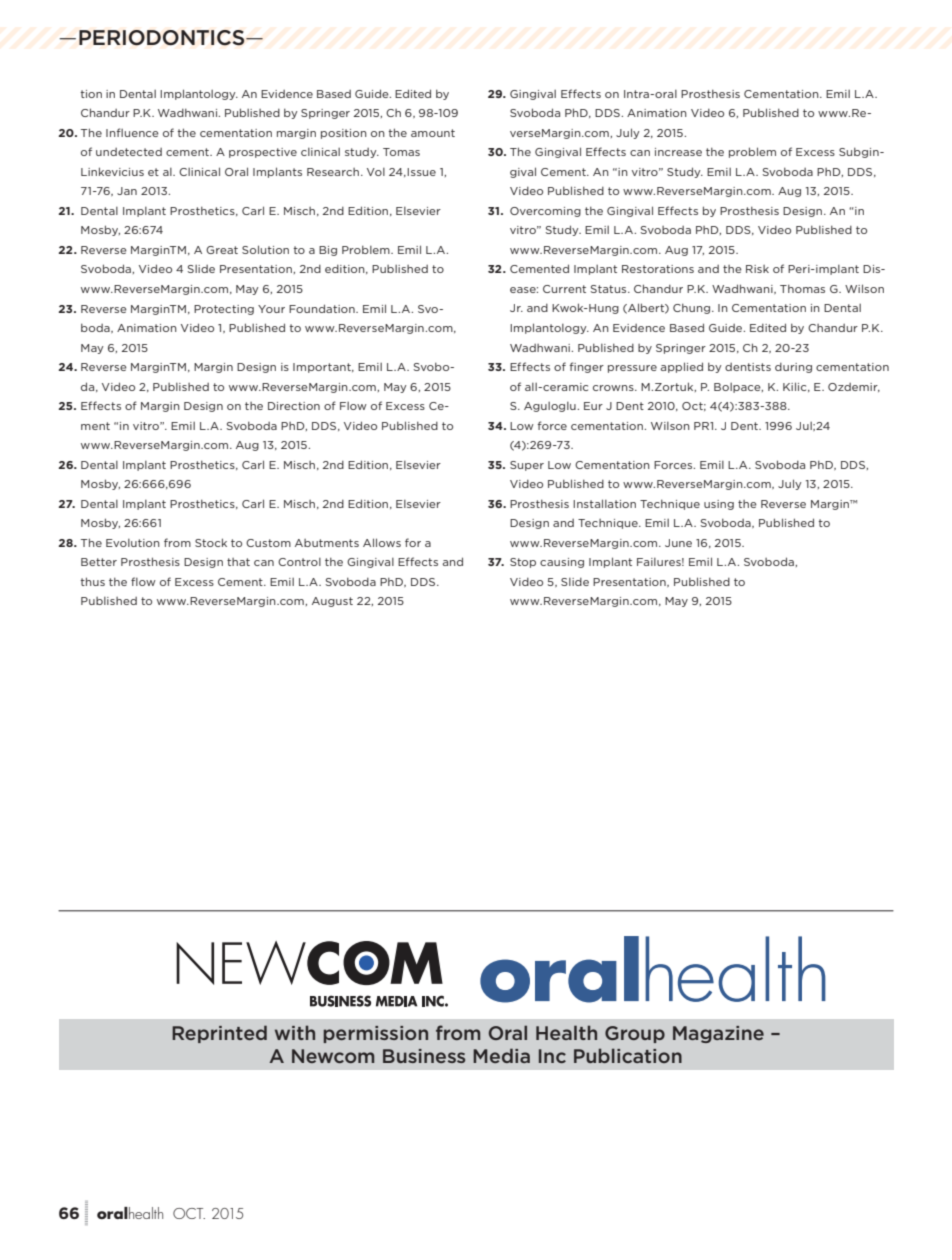 The width and height of the screenshot is (952, 1260). What do you see at coordinates (682, 367) in the screenshot?
I see `applied` at bounding box center [682, 367].
